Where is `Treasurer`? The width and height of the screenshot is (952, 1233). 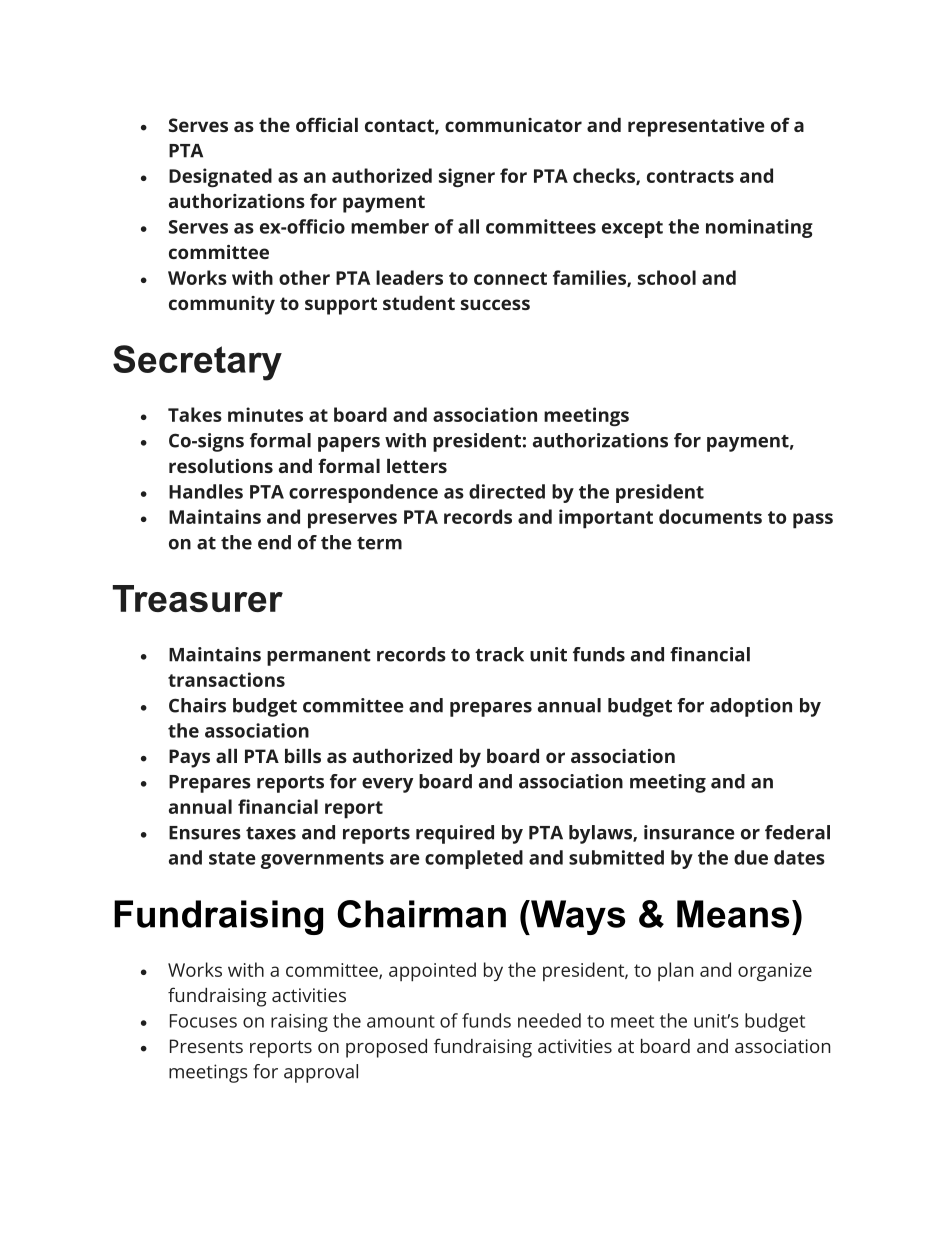 Treasurer is located at coordinates (198, 598).
